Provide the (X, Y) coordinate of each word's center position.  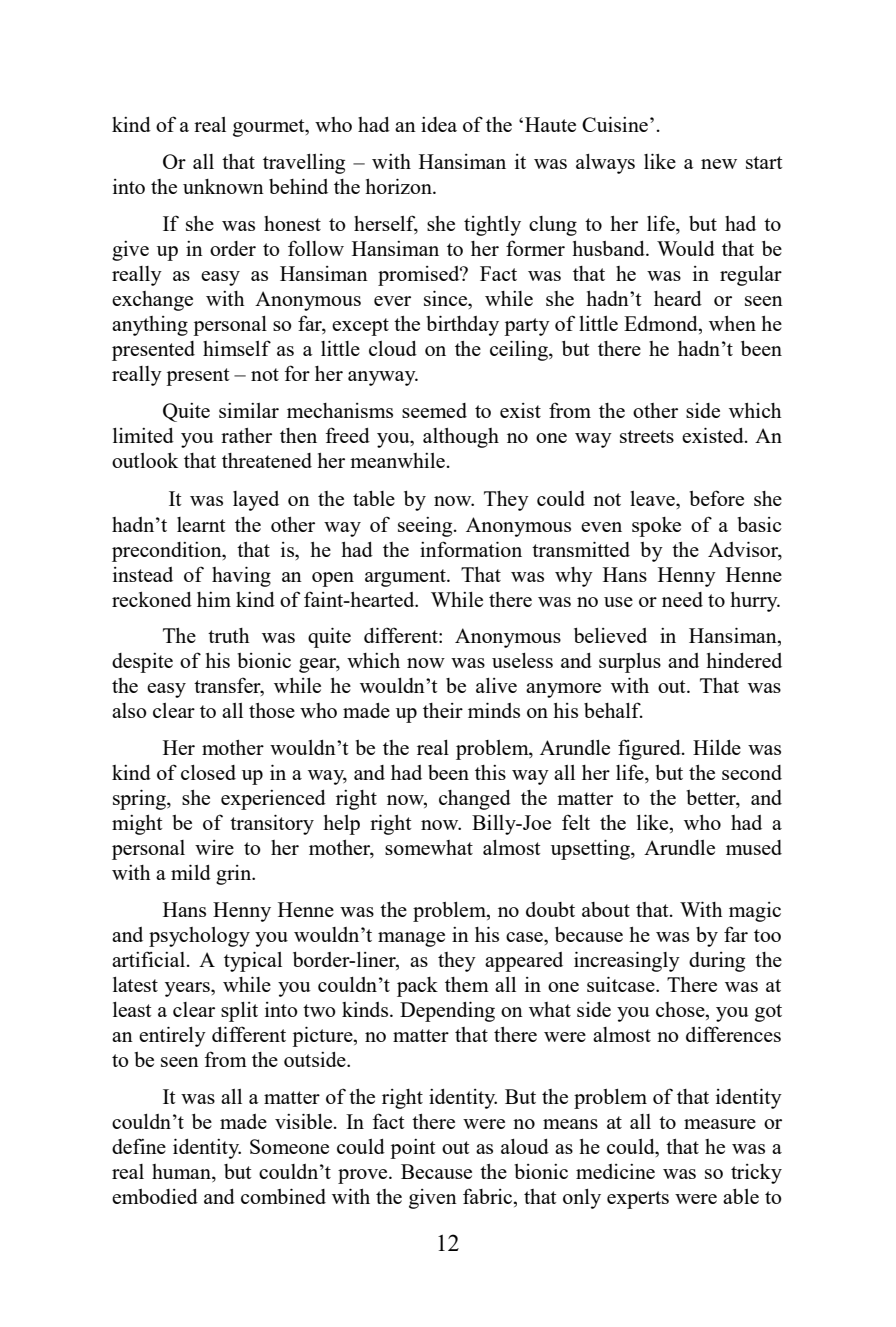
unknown (223, 186)
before (716, 498)
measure (720, 1124)
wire (214, 847)
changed (475, 800)
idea (439, 124)
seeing (426, 527)
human (182, 1171)
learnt (201, 524)
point (412, 1149)
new (719, 164)
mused (754, 847)
